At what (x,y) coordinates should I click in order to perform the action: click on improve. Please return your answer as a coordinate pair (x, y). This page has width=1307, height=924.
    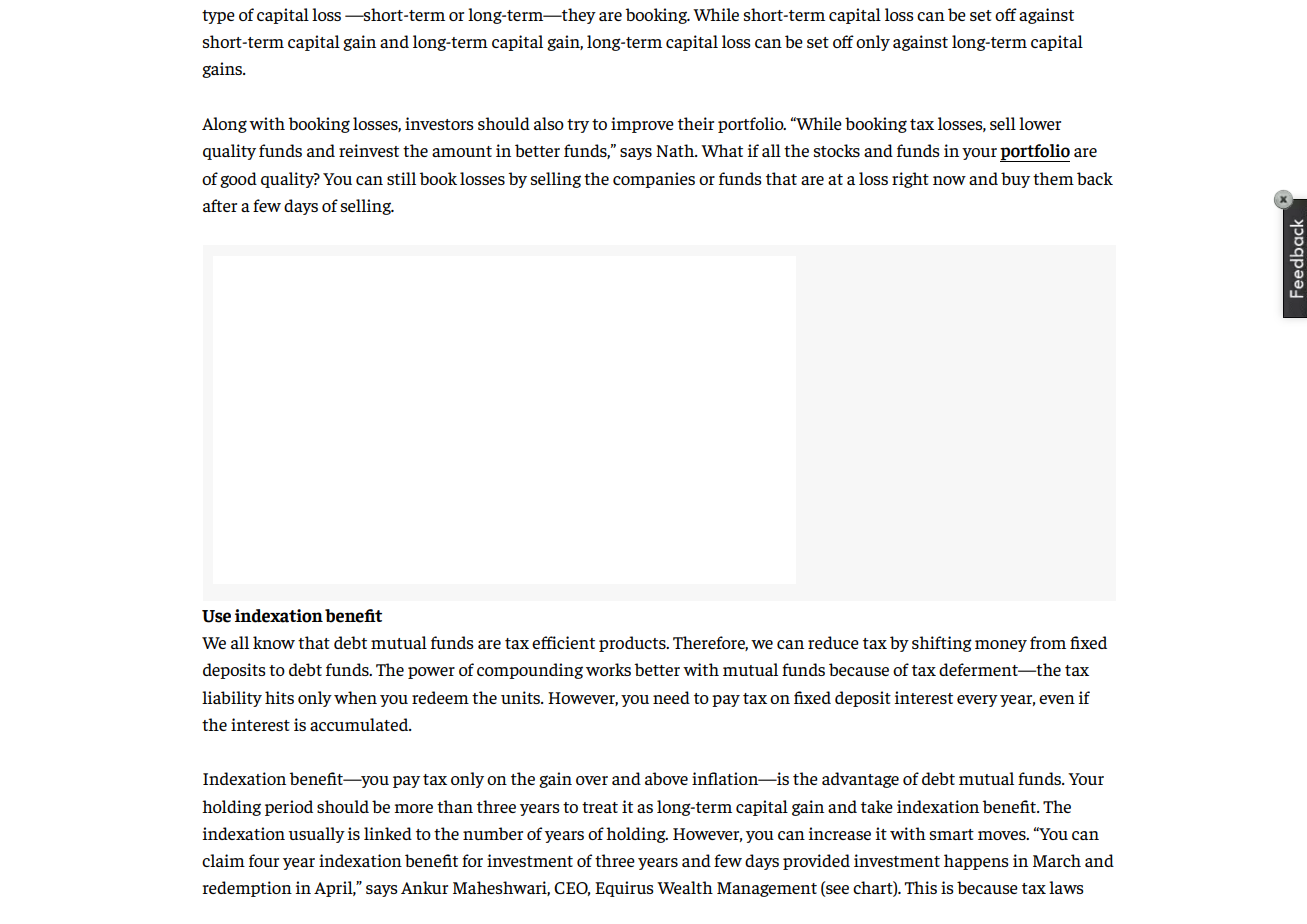
    Looking at the image, I should click on (642, 125).
